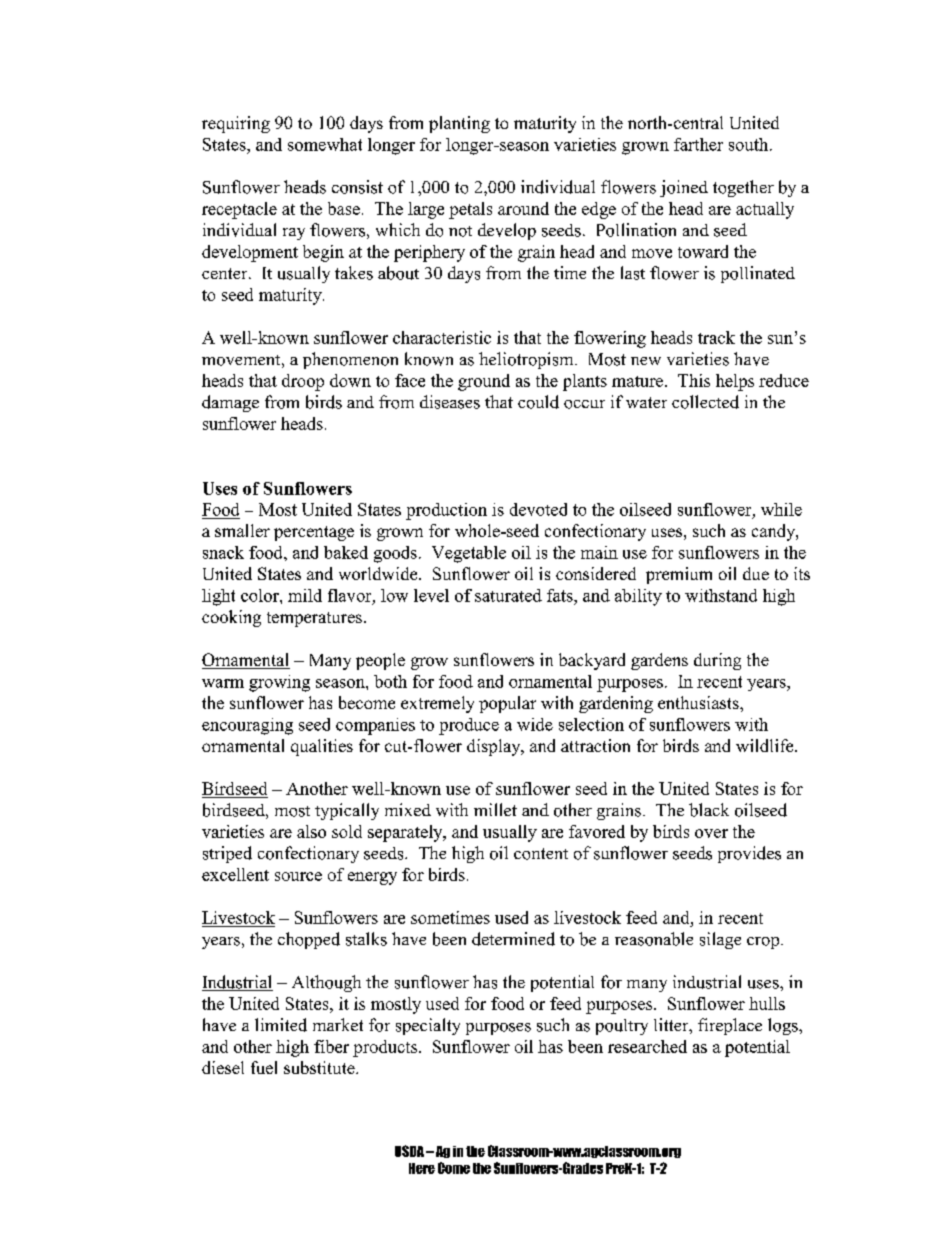 The height and width of the screenshot is (1233, 952). I want to click on somewhat, so click(325, 144).
